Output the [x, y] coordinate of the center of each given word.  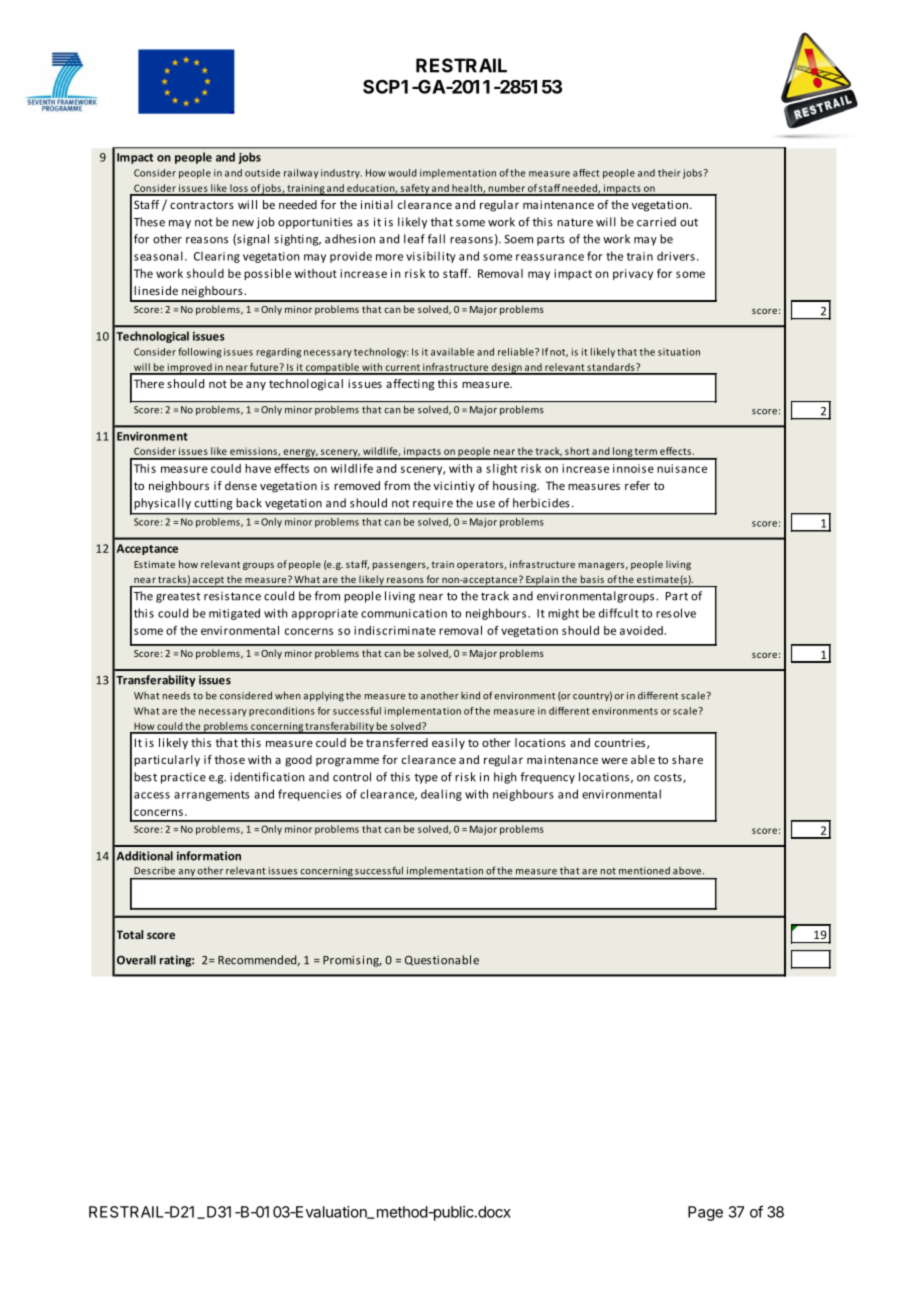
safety [414, 190]
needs [176, 696]
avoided [641, 630]
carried [656, 222]
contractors [202, 205]
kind [470, 695]
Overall [136, 960]
